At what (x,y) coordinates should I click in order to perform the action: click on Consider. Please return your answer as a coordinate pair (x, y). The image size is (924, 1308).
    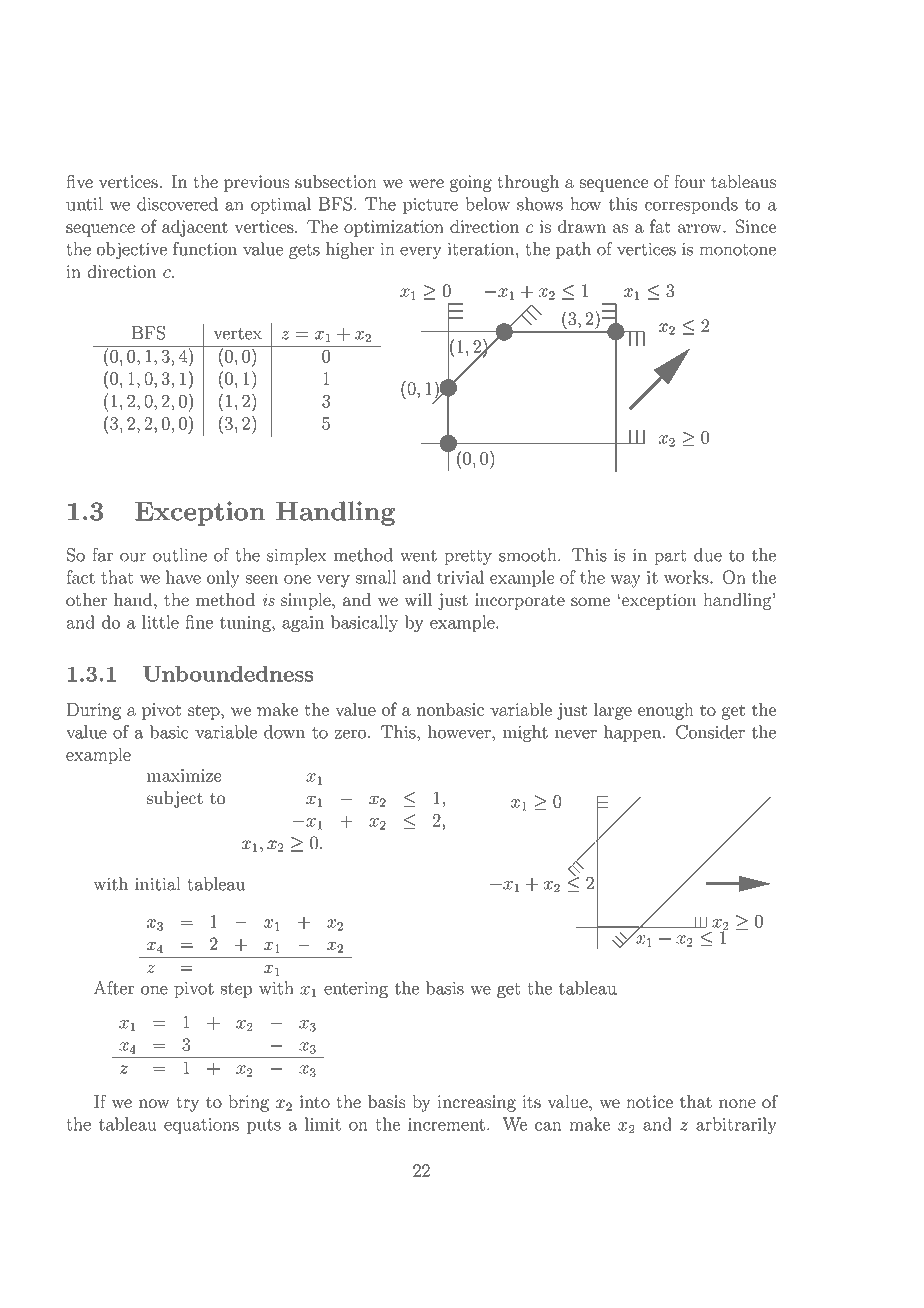
    Looking at the image, I should click on (710, 732).
